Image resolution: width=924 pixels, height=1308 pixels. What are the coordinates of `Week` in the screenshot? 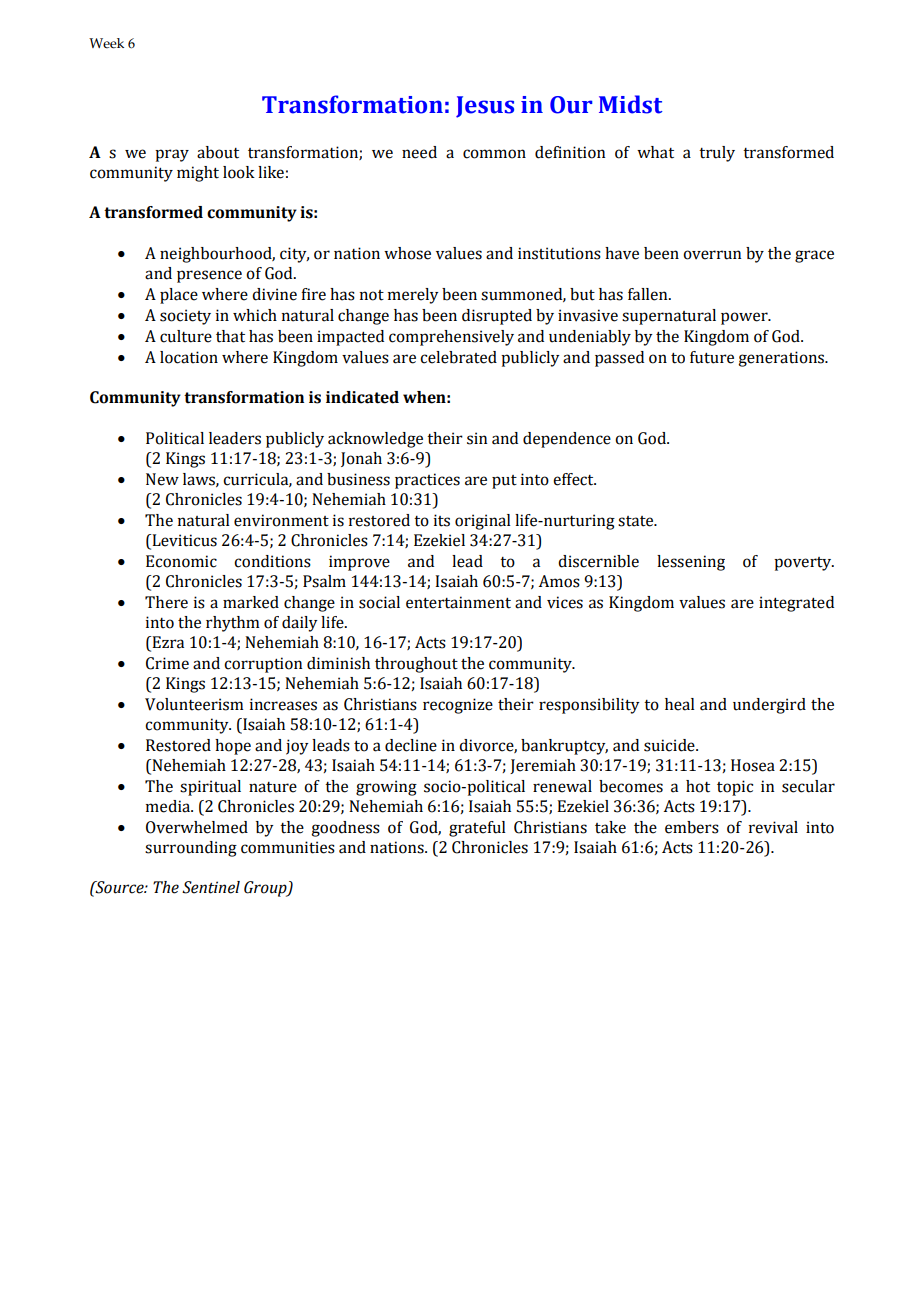 It's located at (106, 43).
